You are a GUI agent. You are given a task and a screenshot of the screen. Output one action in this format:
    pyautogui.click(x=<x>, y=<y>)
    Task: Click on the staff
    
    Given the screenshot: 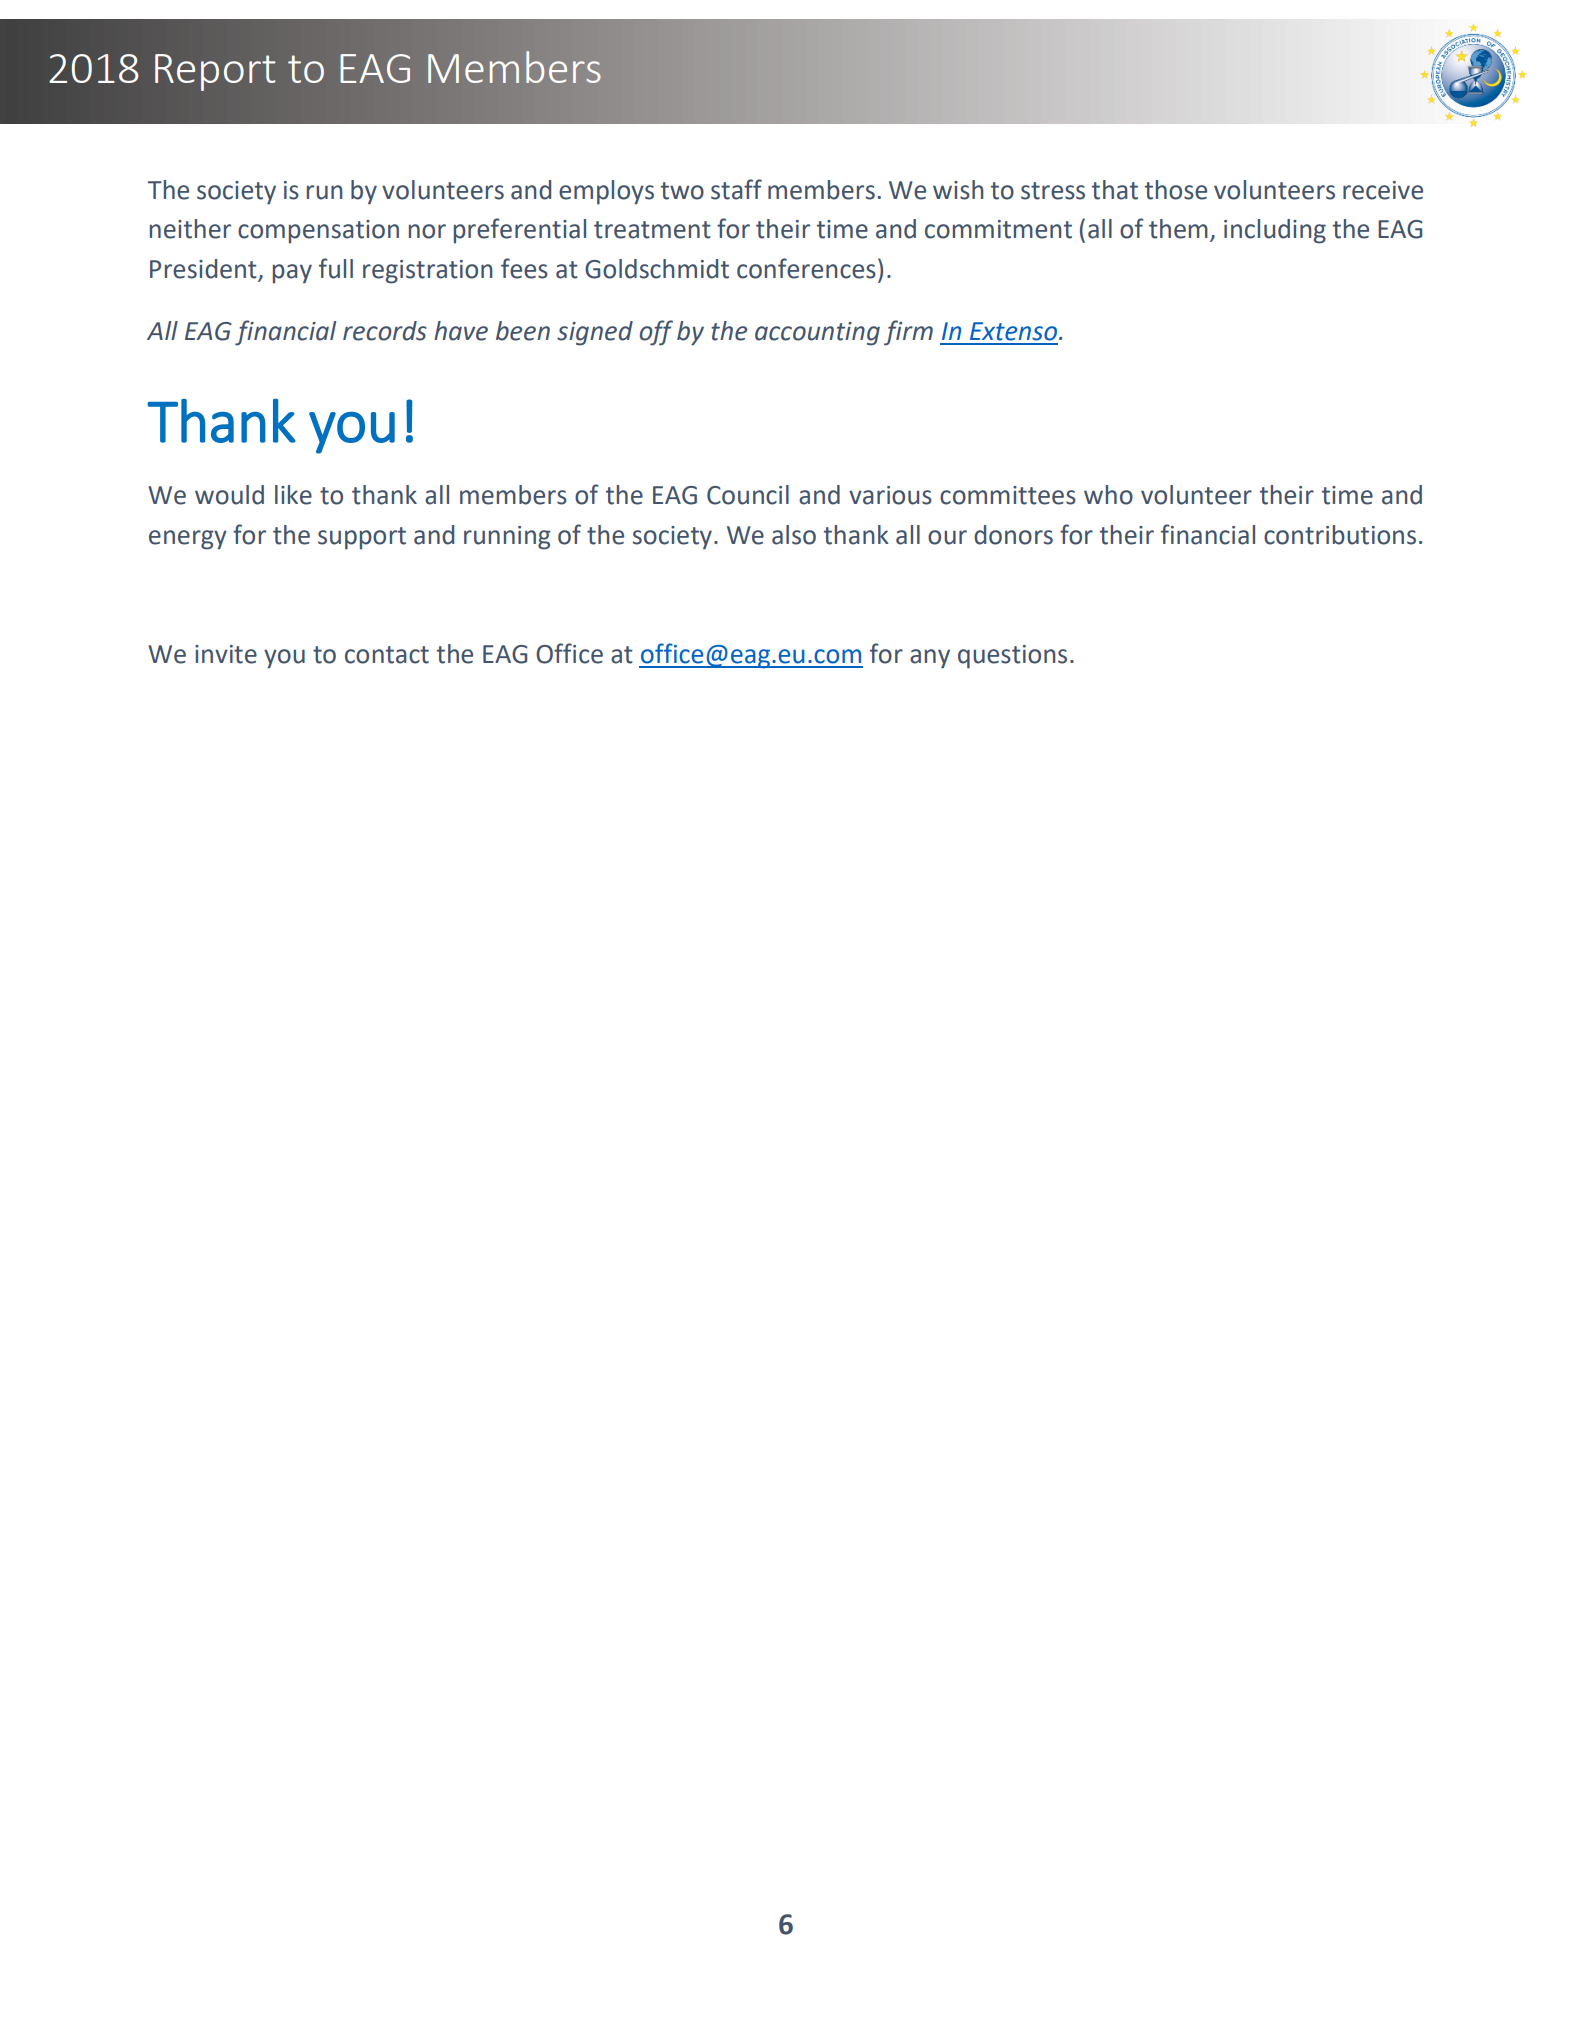 What is the action you would take?
    pyautogui.click(x=736, y=189)
